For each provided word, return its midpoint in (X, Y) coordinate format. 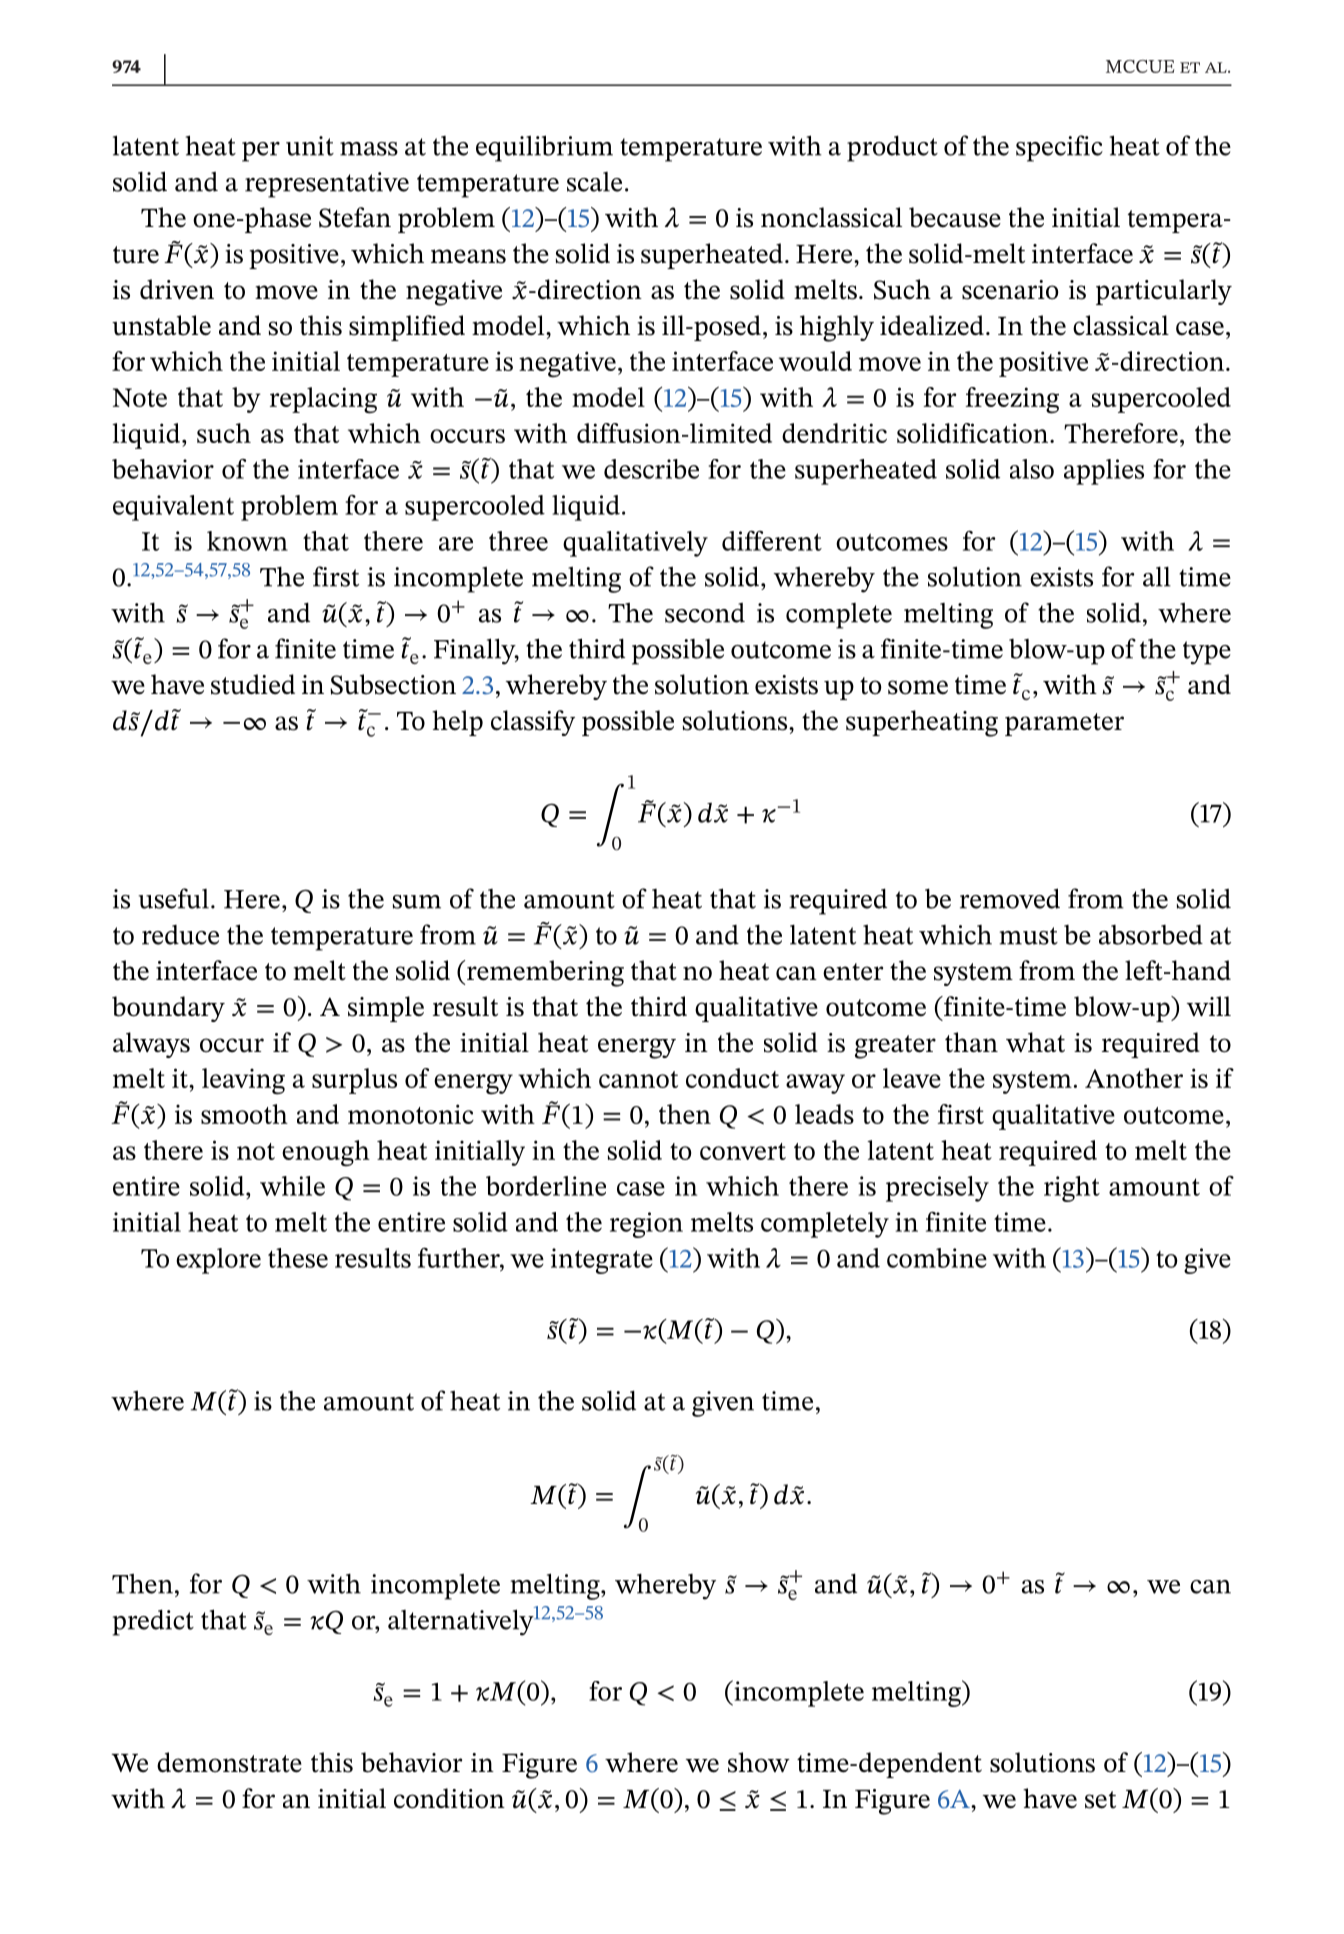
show (759, 1762)
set (1100, 1800)
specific (1059, 148)
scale (594, 182)
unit (310, 146)
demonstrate (229, 1762)
